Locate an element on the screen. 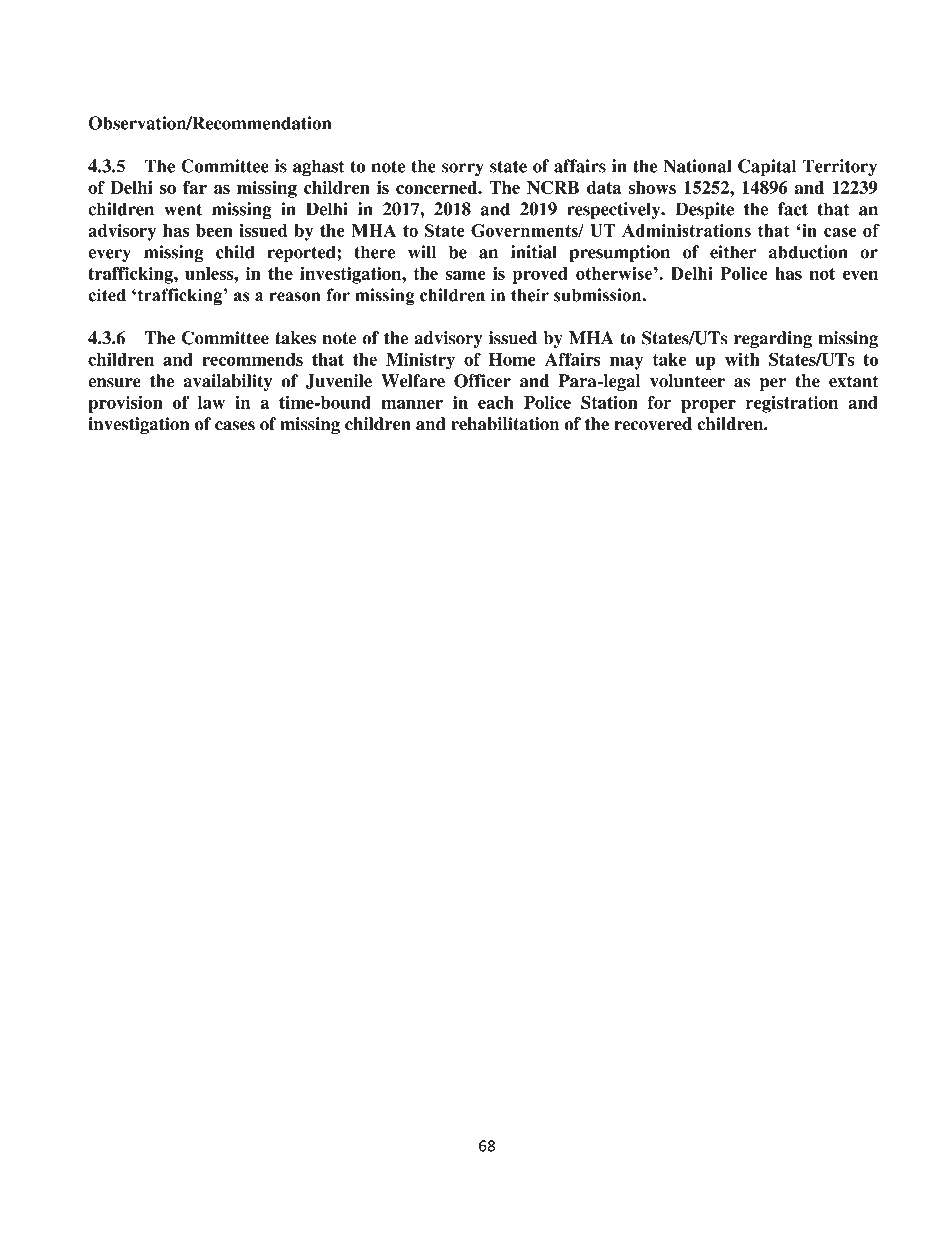 The width and height of the screenshot is (952, 1233). law is located at coordinates (211, 402).
